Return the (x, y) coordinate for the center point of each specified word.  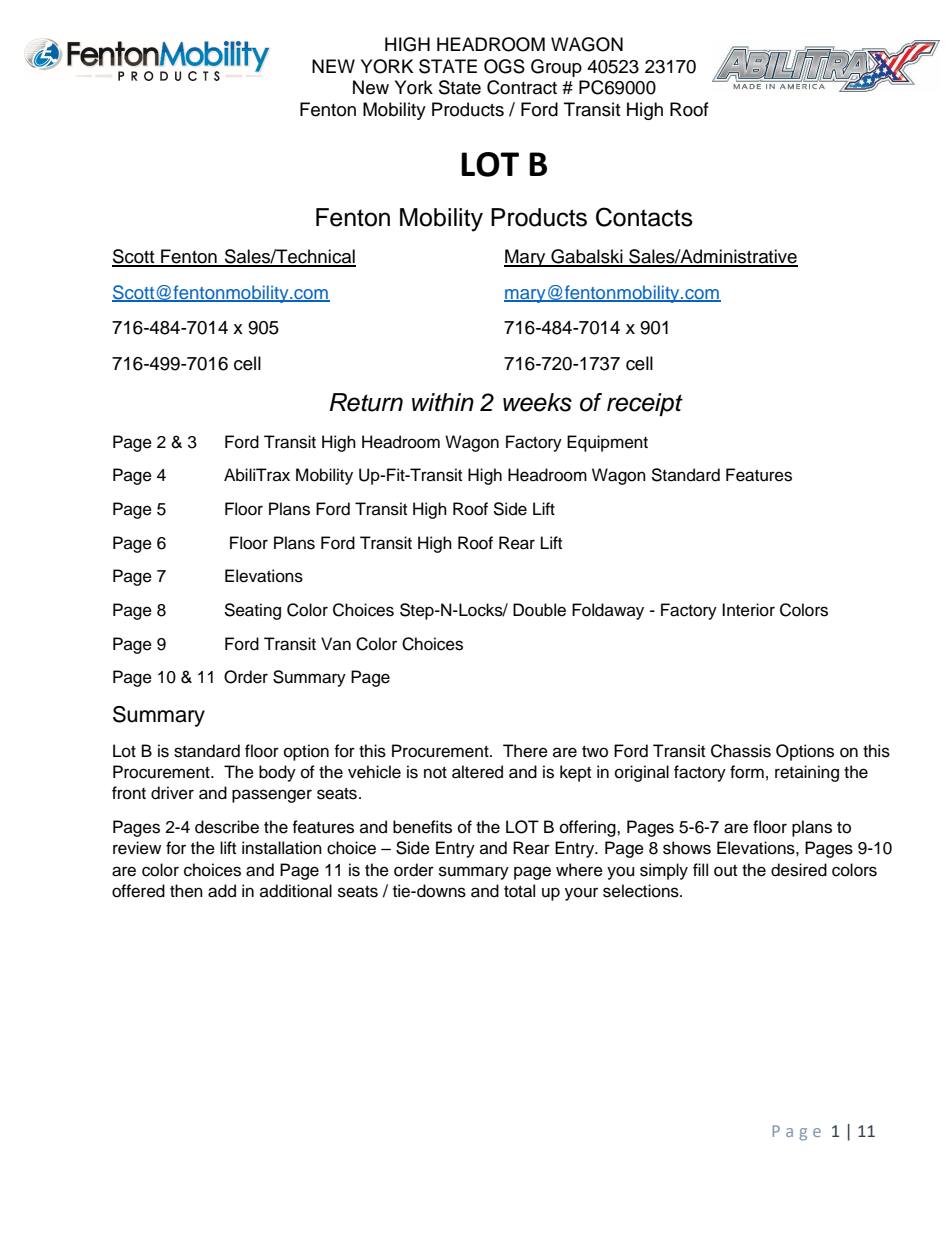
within (443, 402)
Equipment (607, 443)
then (186, 891)
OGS (504, 66)
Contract (522, 87)
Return (366, 402)
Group (556, 68)
